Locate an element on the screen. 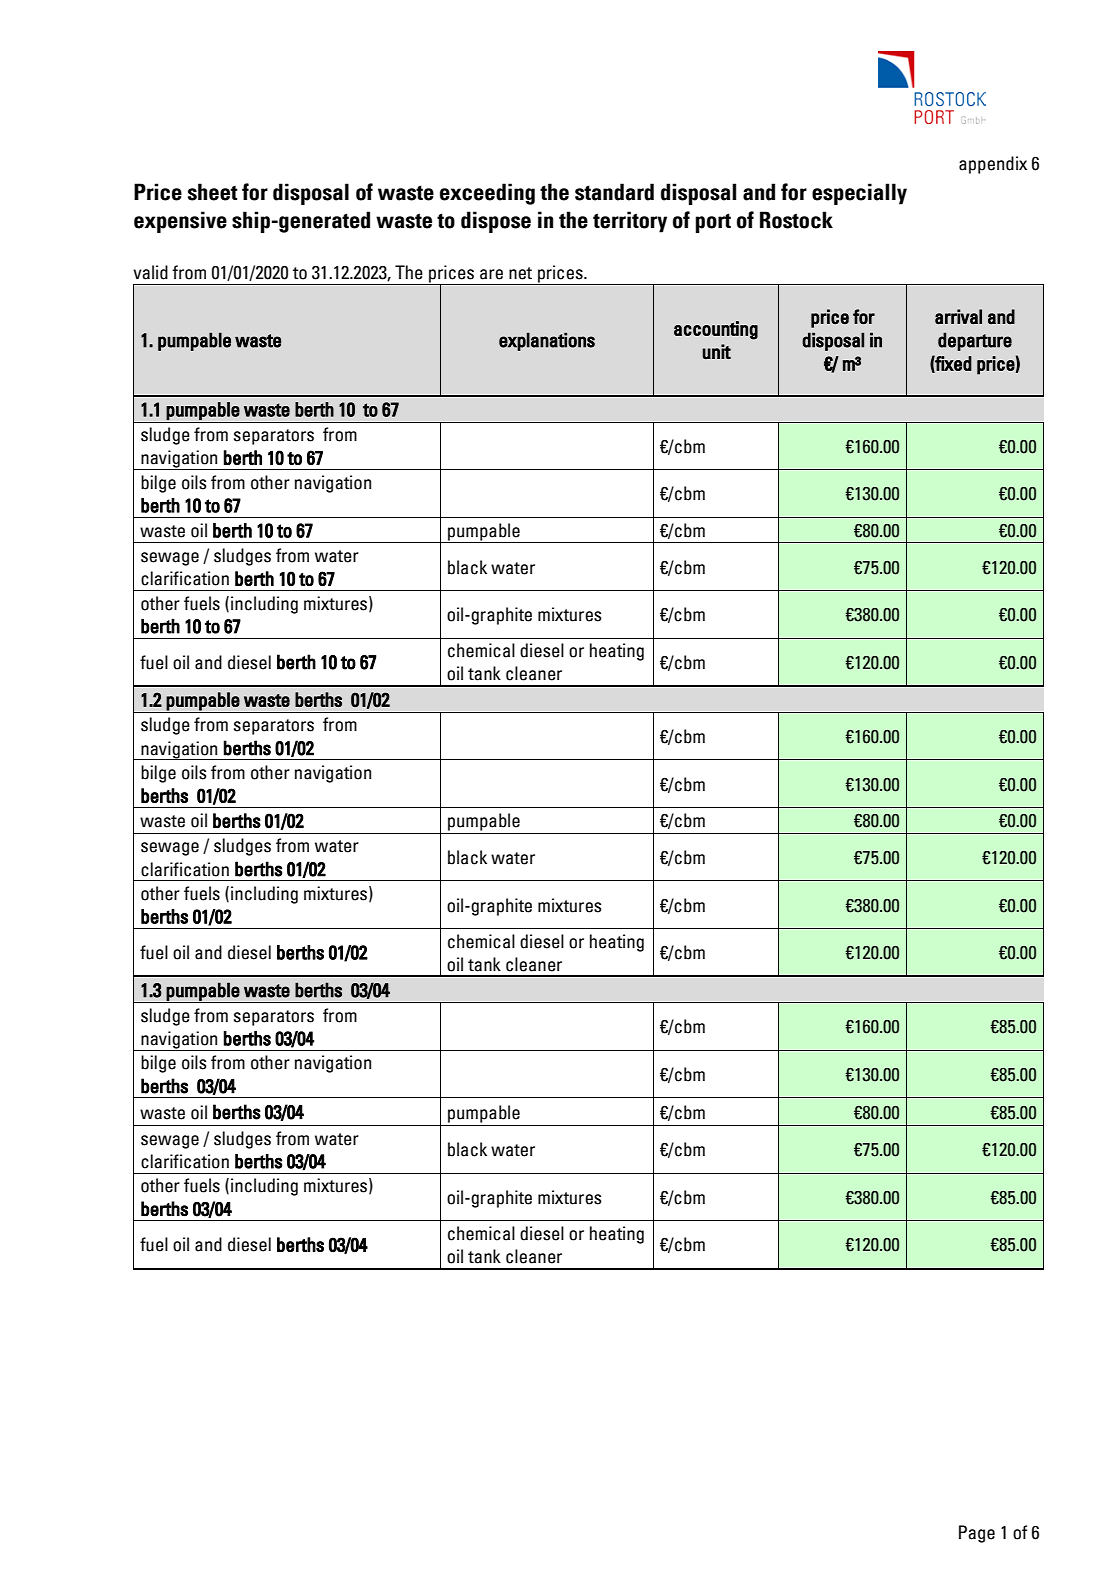 The height and width of the screenshot is (1584, 1120). Page is located at coordinates (977, 1534).
